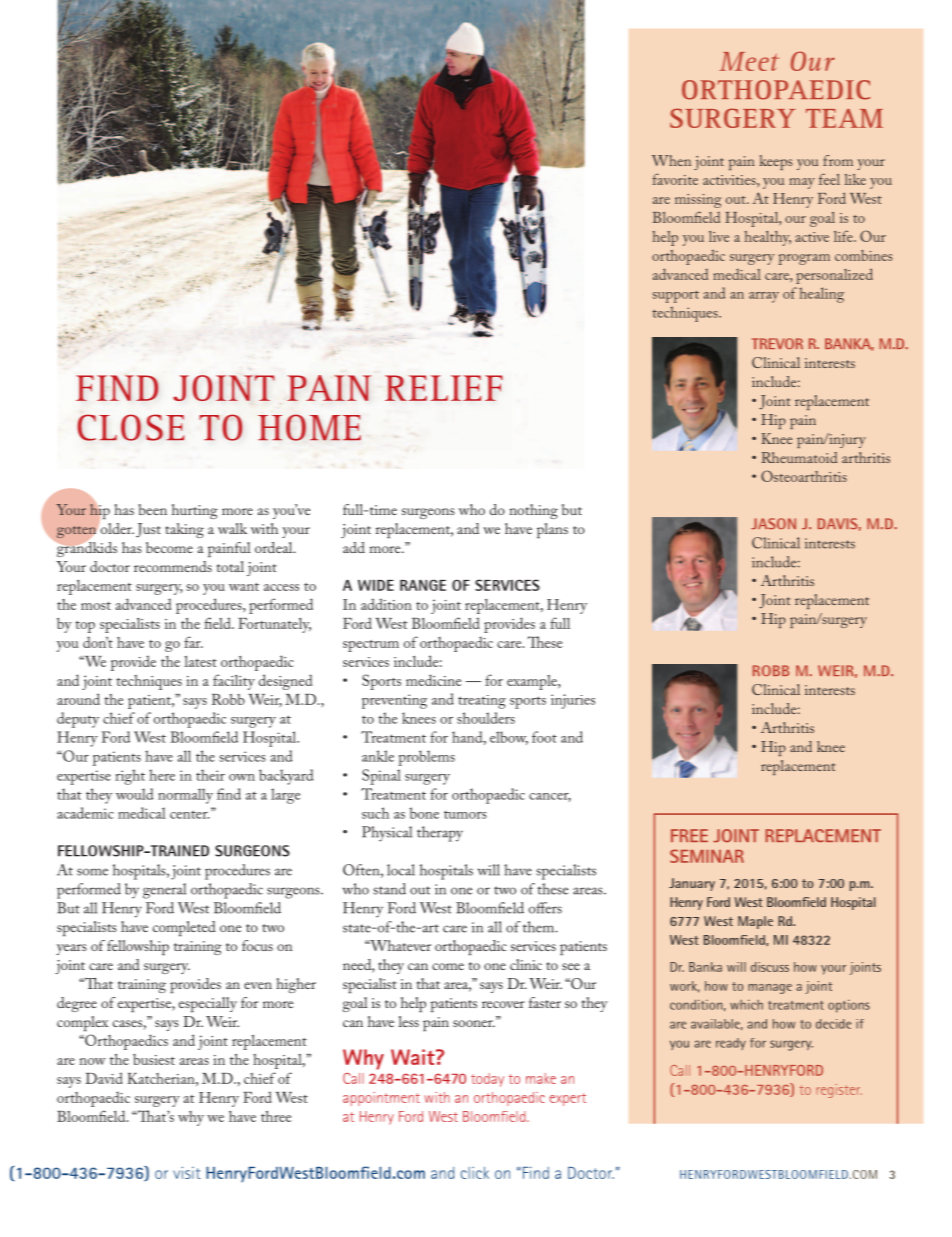  What do you see at coordinates (839, 1091) in the screenshot?
I see `register` at bounding box center [839, 1091].
